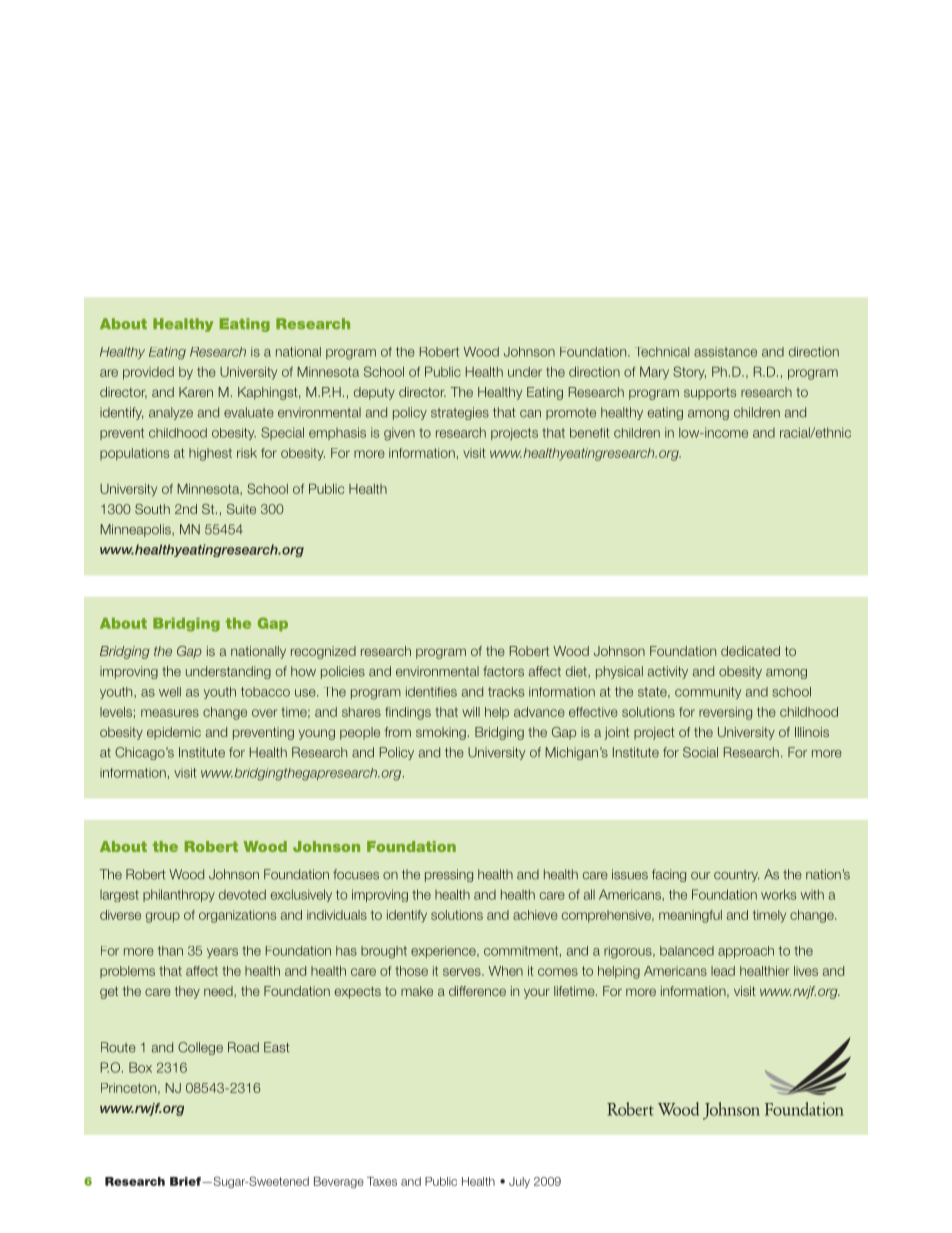 This screenshot has width=952, height=1233. What do you see at coordinates (700, 752) in the screenshot?
I see `Social` at bounding box center [700, 752].
